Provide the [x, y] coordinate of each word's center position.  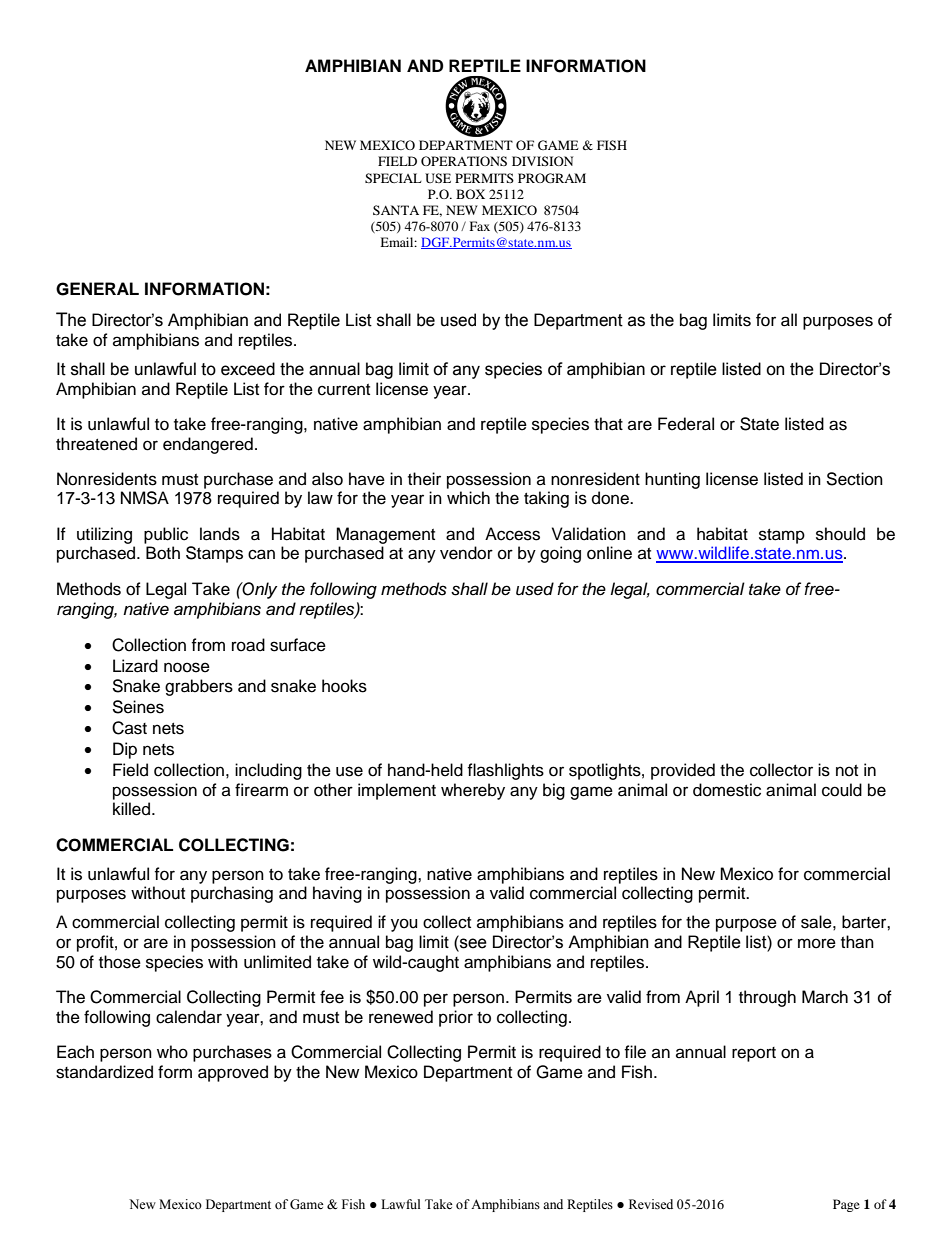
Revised [651, 1204]
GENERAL [97, 289]
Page [846, 1205]
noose [187, 667]
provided [683, 771]
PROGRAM [552, 178]
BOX [470, 194]
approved [233, 1073]
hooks [344, 686]
